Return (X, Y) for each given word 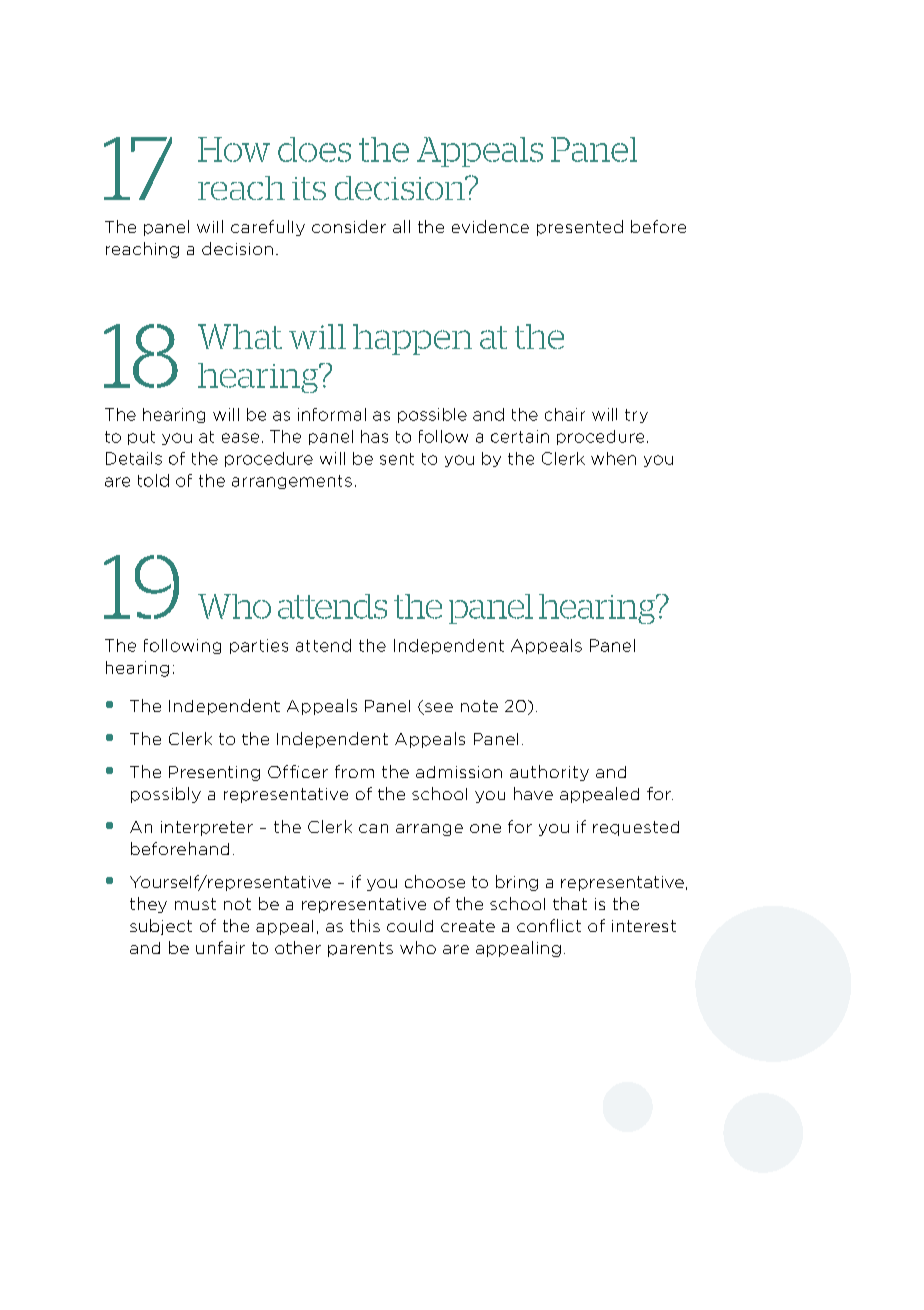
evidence (490, 226)
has (374, 436)
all (401, 226)
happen (412, 339)
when (613, 458)
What (240, 336)
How (234, 149)
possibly (166, 795)
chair (565, 414)
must (195, 904)
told (153, 480)
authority (549, 773)
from (354, 771)
